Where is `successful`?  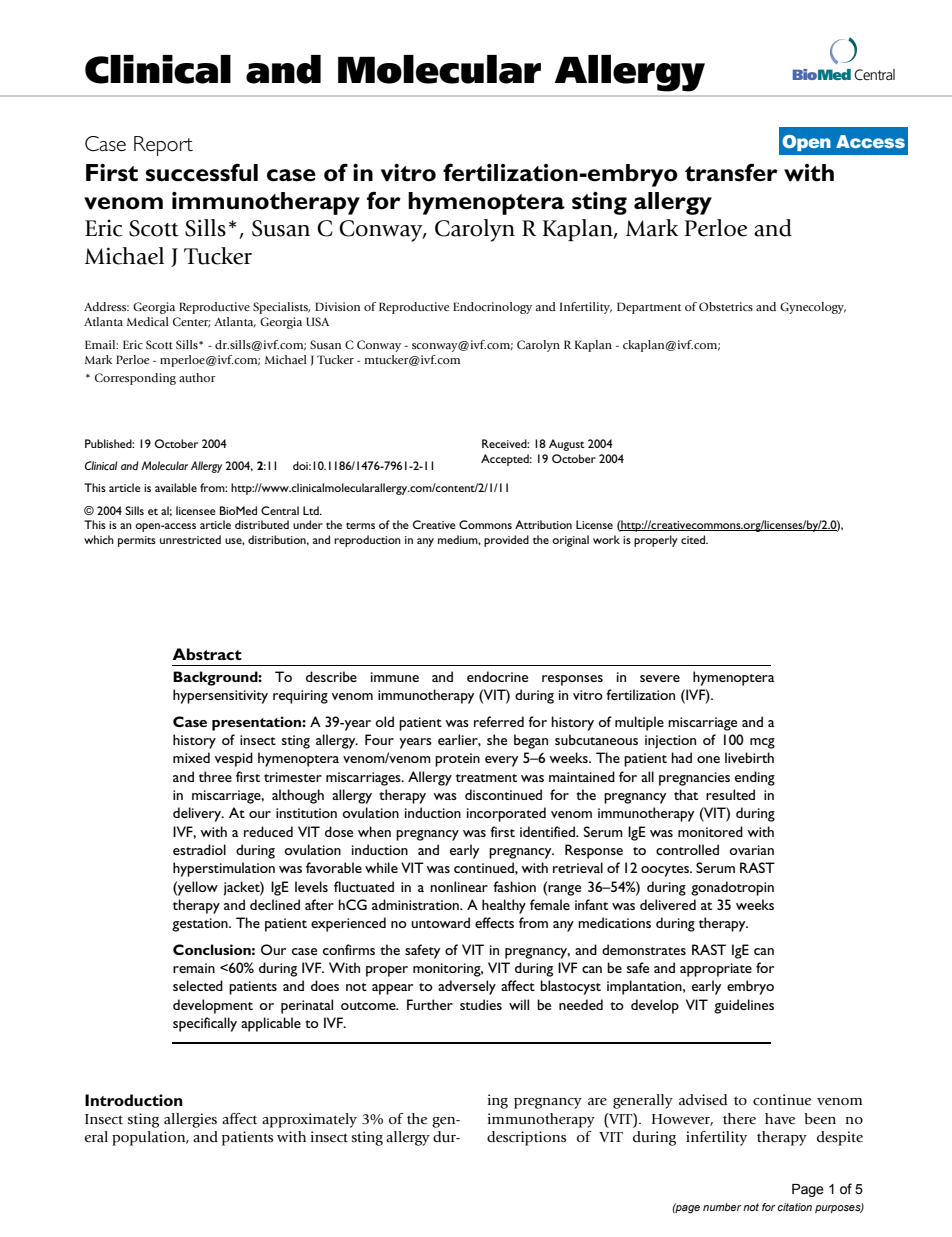
successful is located at coordinates (202, 172).
